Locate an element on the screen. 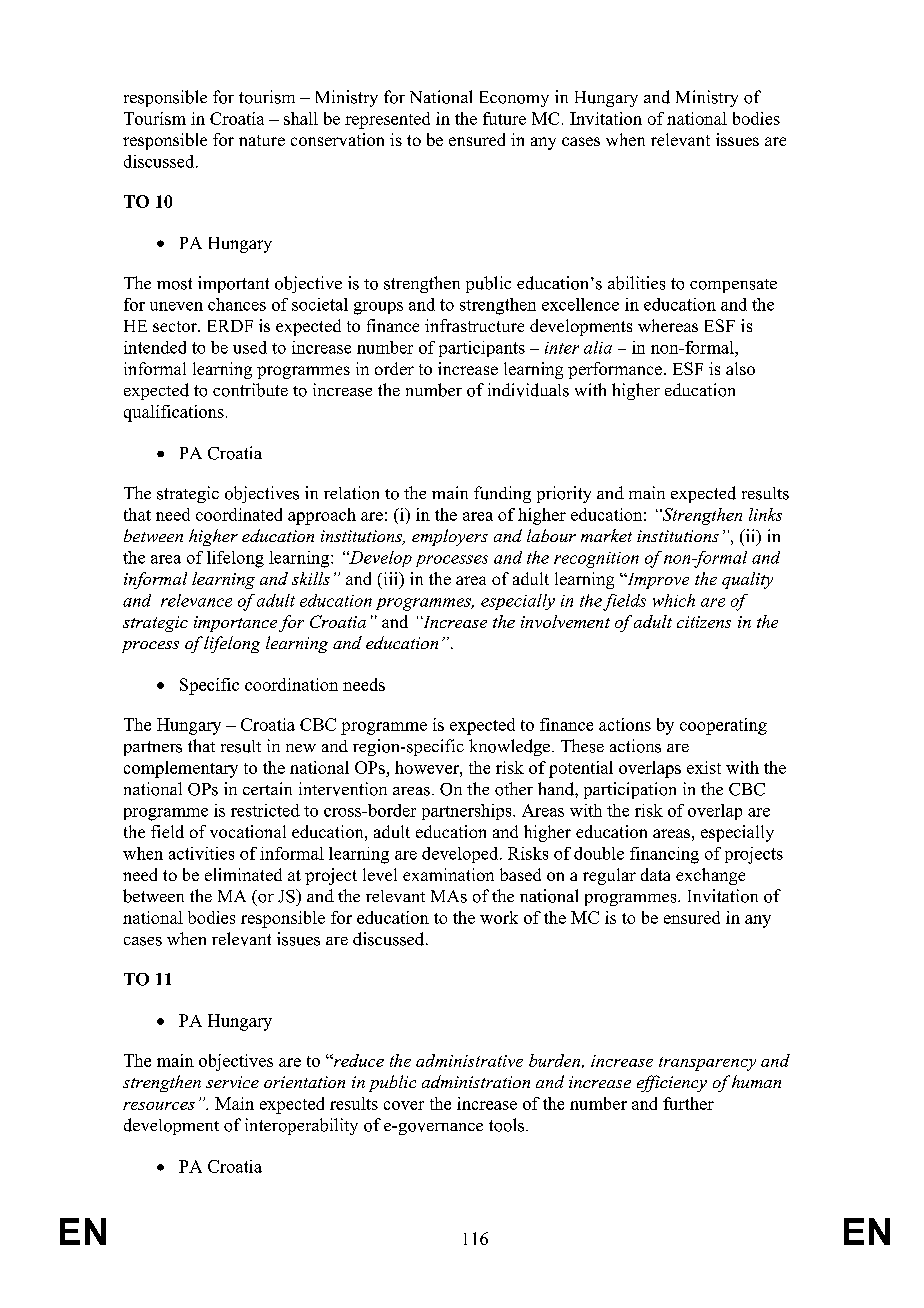 This screenshot has height=1308, width=924. administration is located at coordinates (476, 1081).
